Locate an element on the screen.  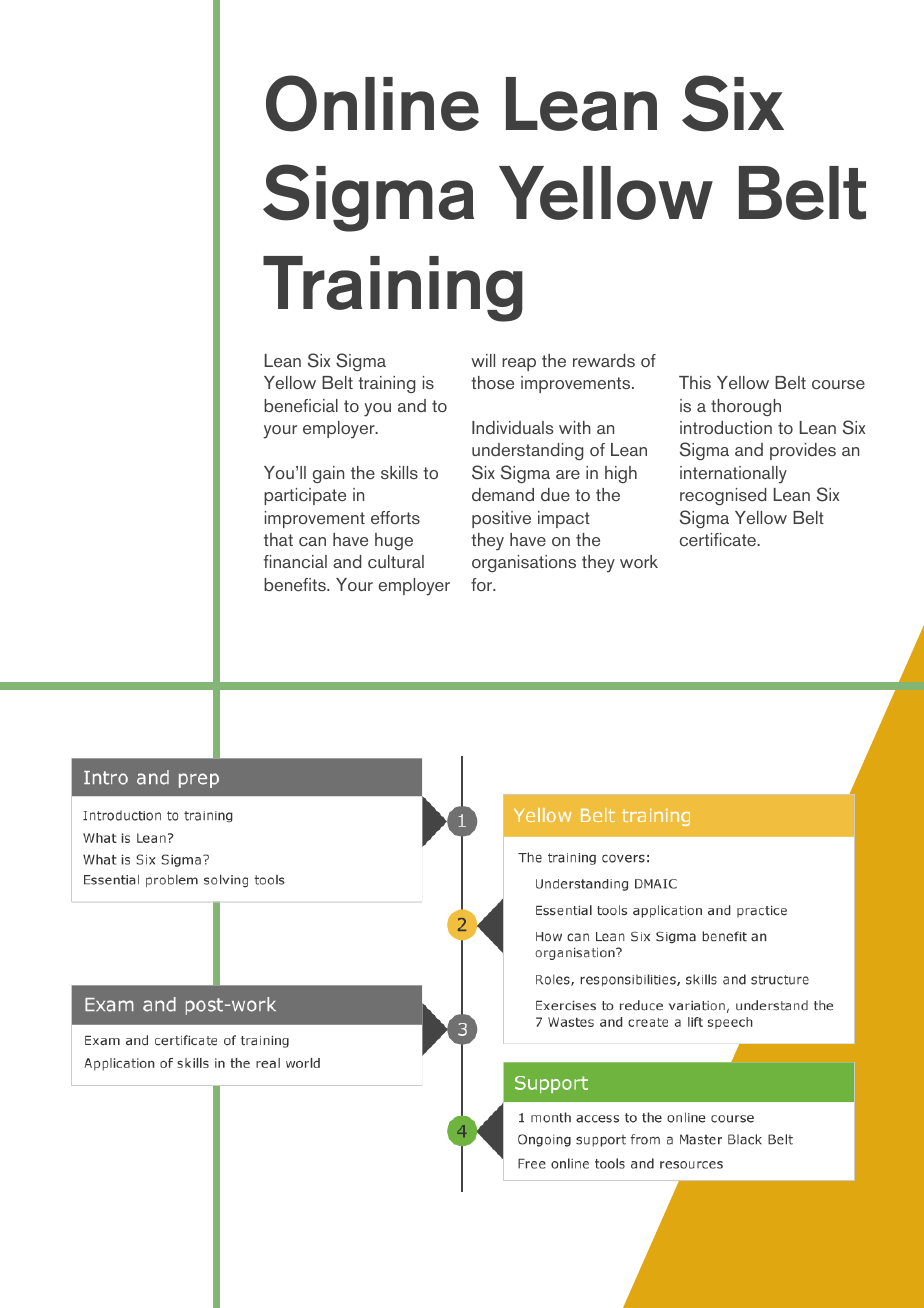
Online is located at coordinates (372, 103).
